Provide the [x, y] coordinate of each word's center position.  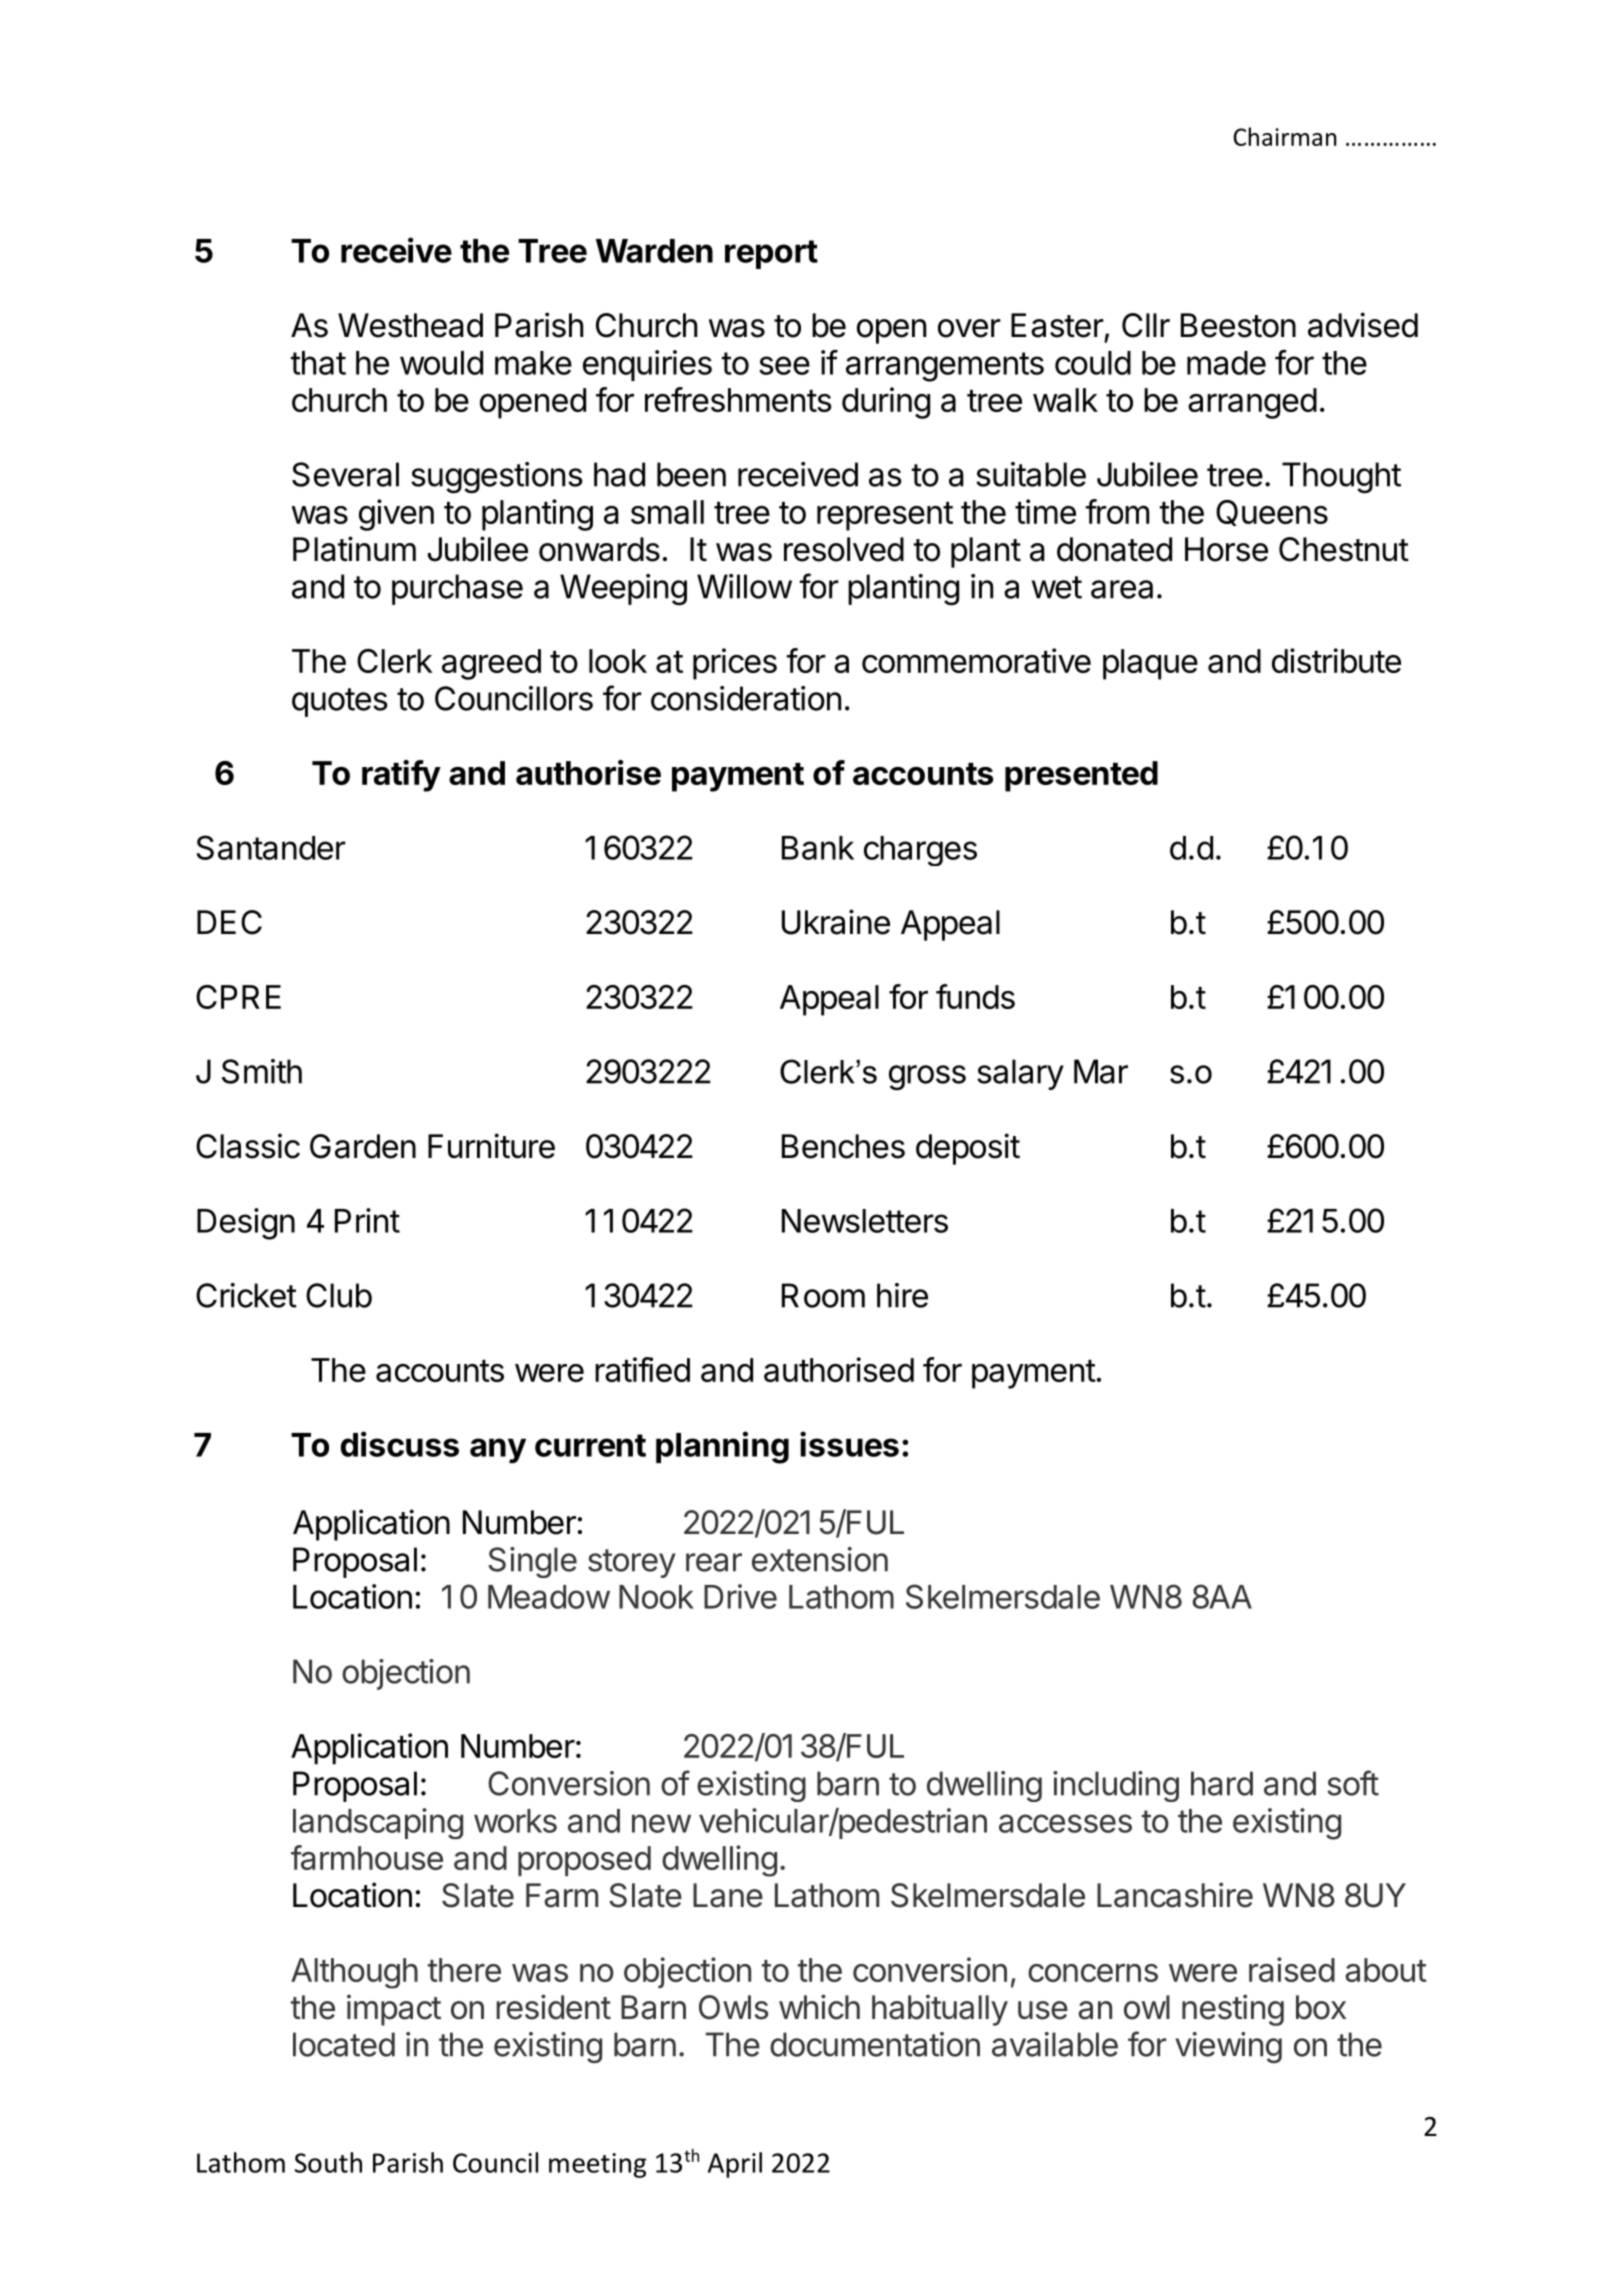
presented [1081, 776]
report [771, 254]
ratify [401, 776]
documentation [875, 2044]
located [344, 2044]
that [318, 363]
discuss [399, 1444]
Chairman [1285, 136]
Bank [818, 848]
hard [1222, 1783]
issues [849, 1444]
